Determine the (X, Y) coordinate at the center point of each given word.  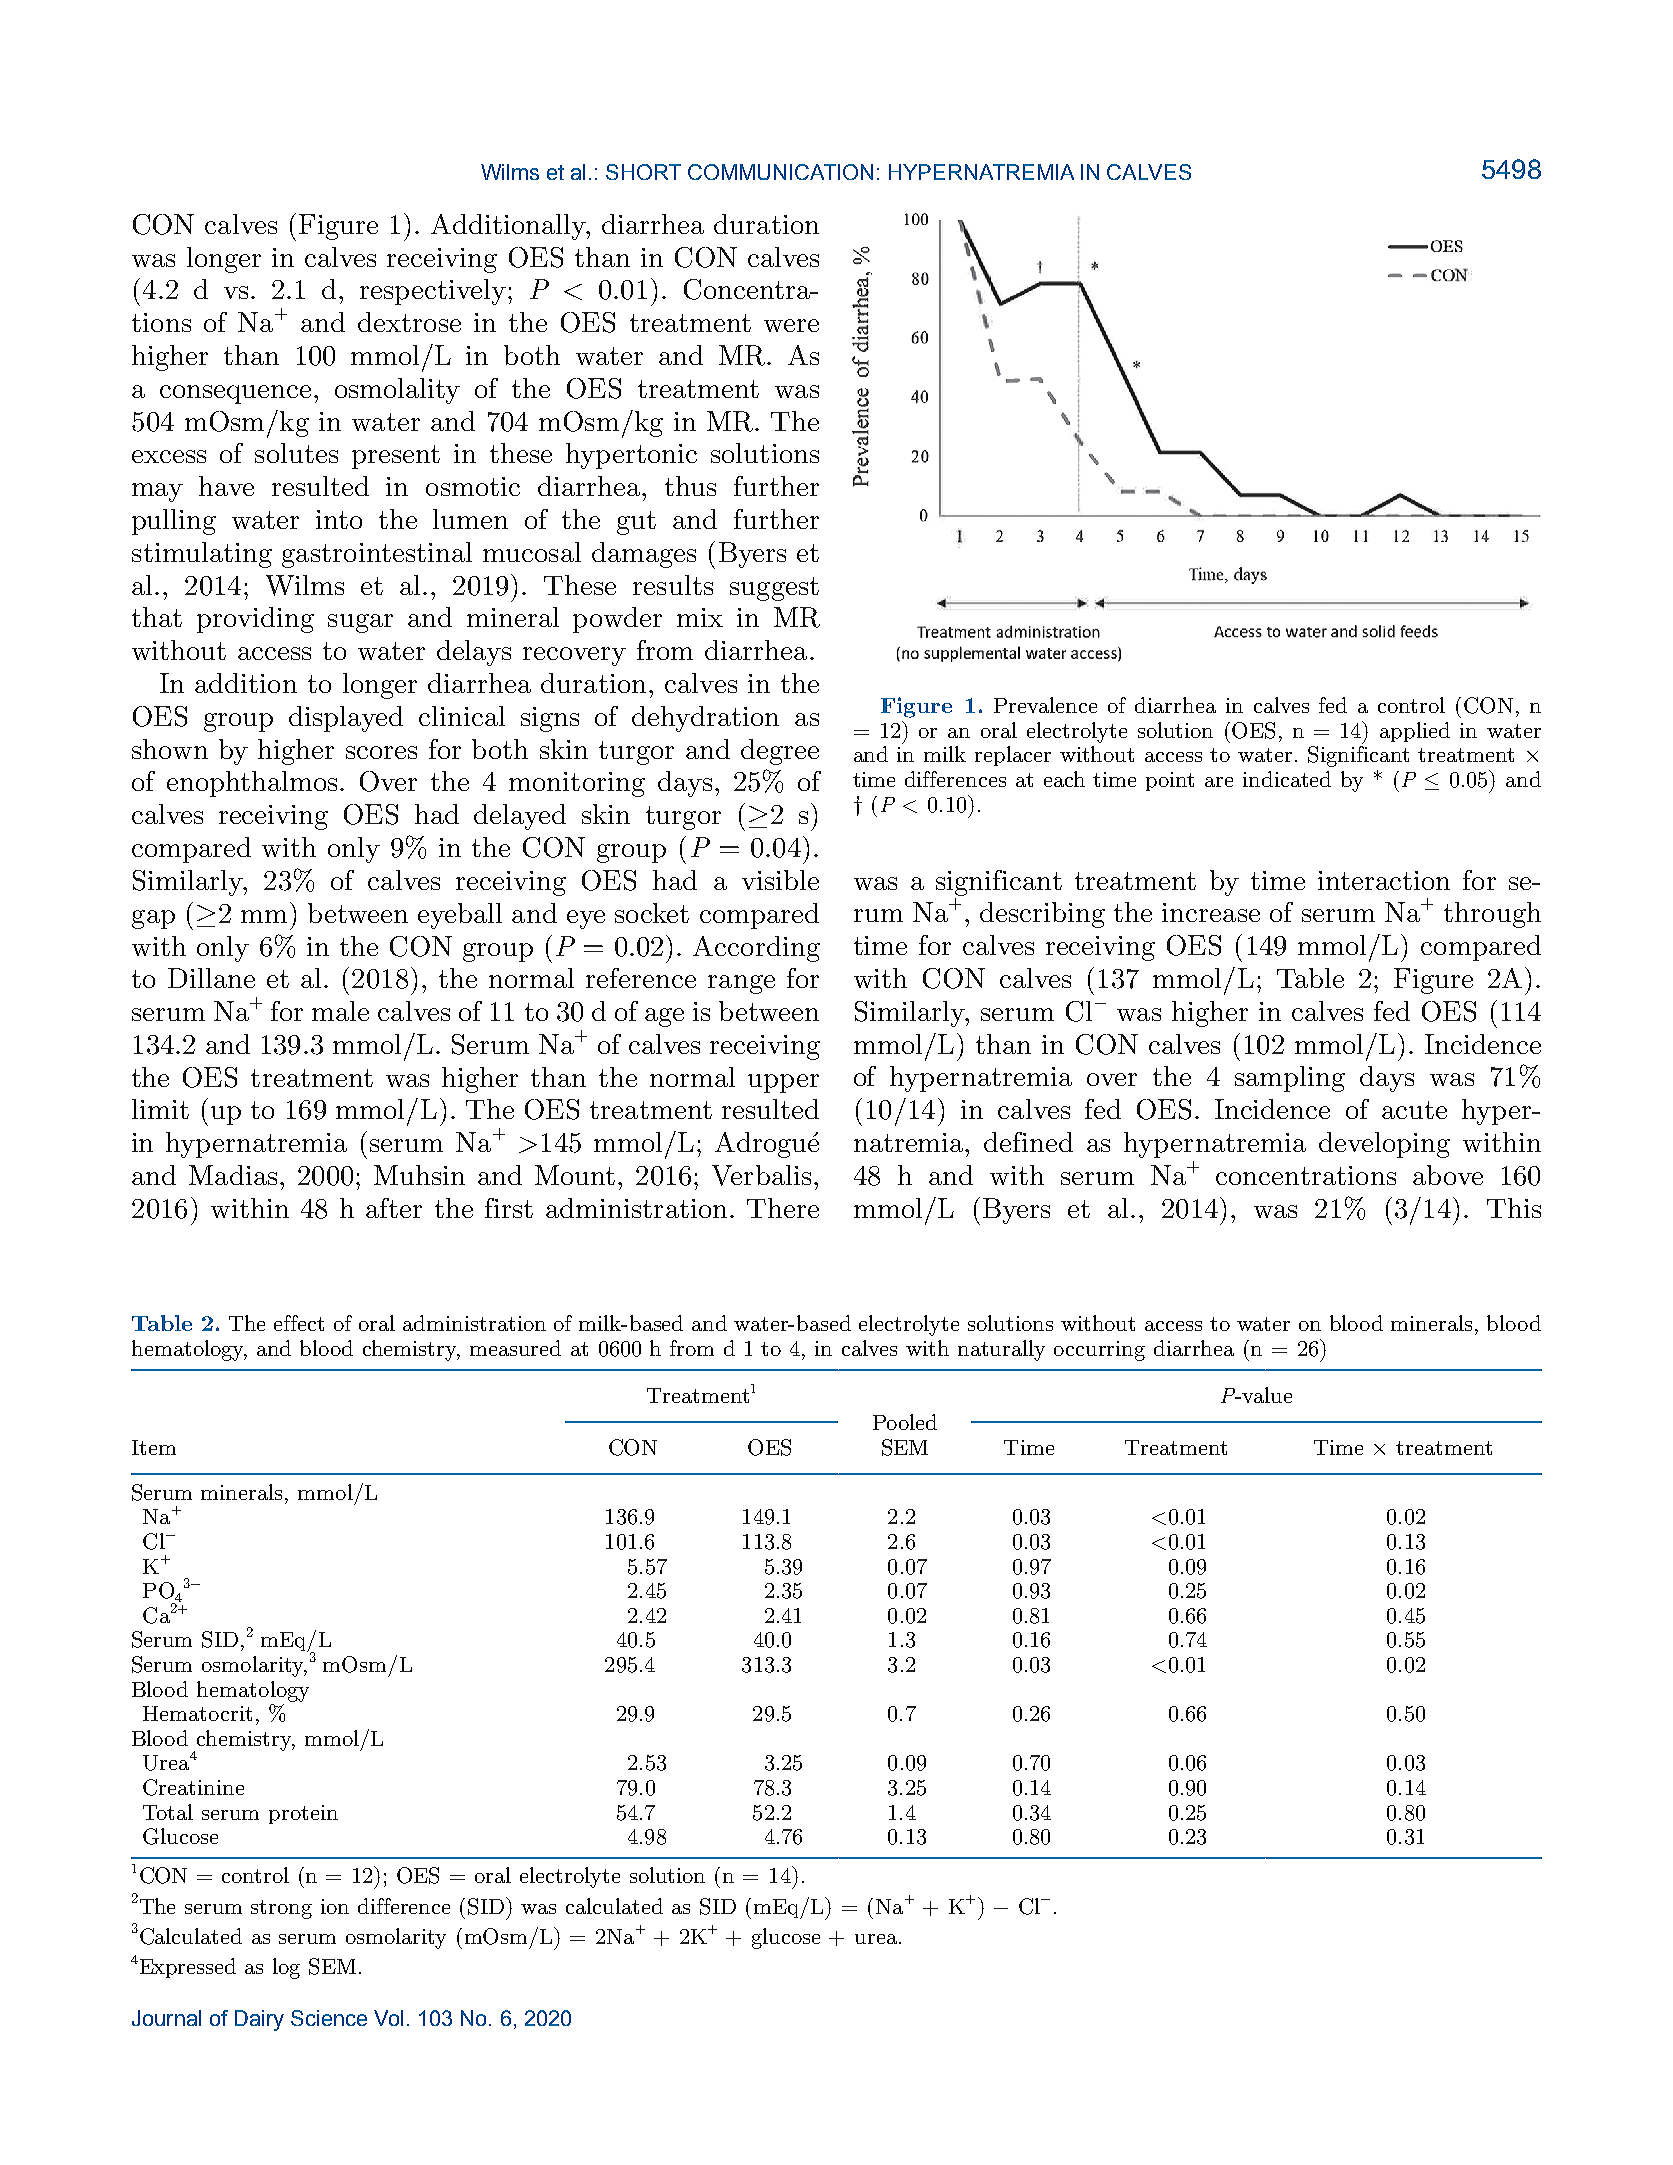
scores (381, 752)
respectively (433, 292)
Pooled (905, 1422)
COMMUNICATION (780, 172)
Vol (388, 2018)
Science (329, 2018)
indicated (1287, 779)
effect (299, 1323)
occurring (1099, 1351)
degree (780, 752)
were (791, 325)
